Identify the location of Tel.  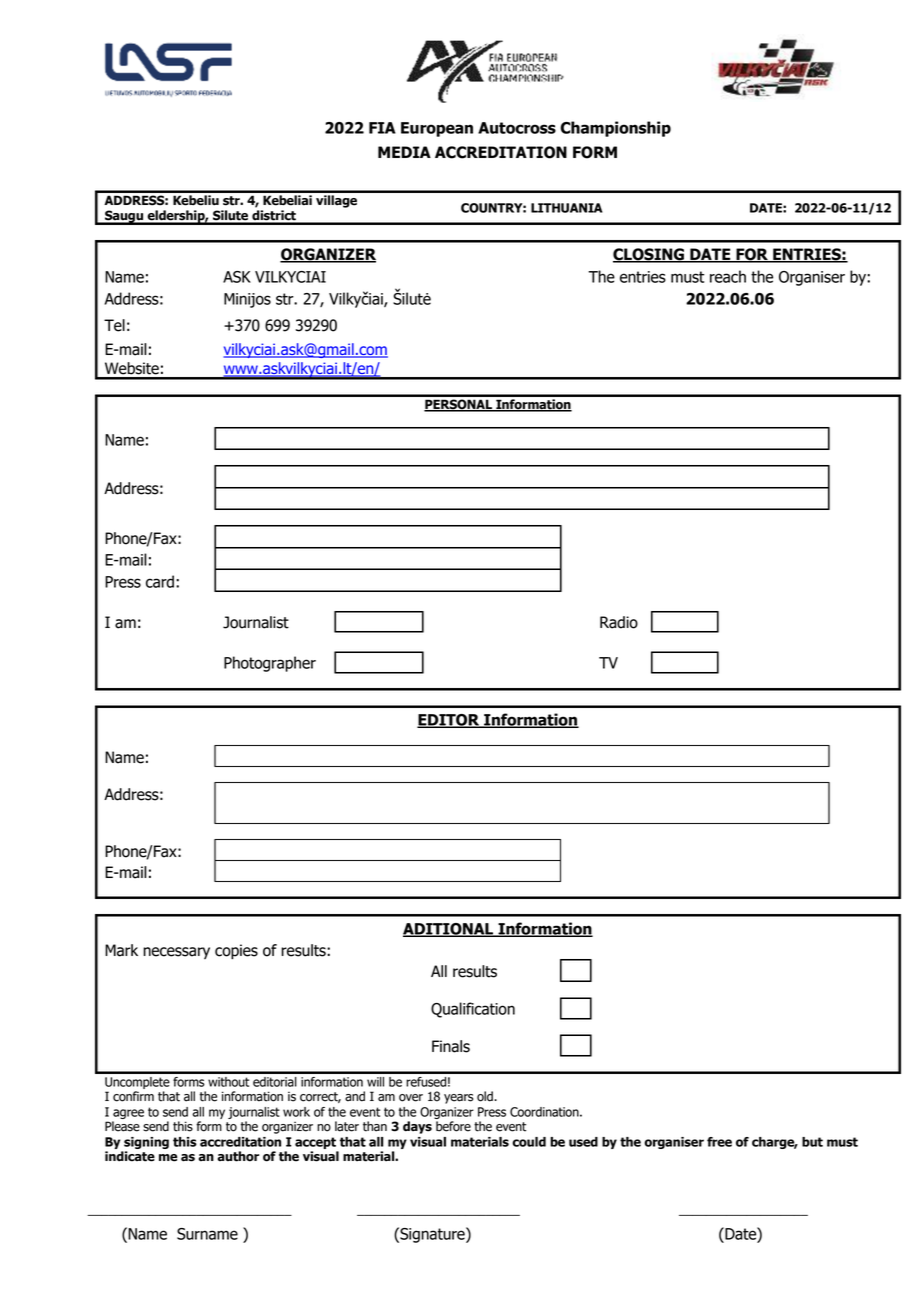
(114, 325).
